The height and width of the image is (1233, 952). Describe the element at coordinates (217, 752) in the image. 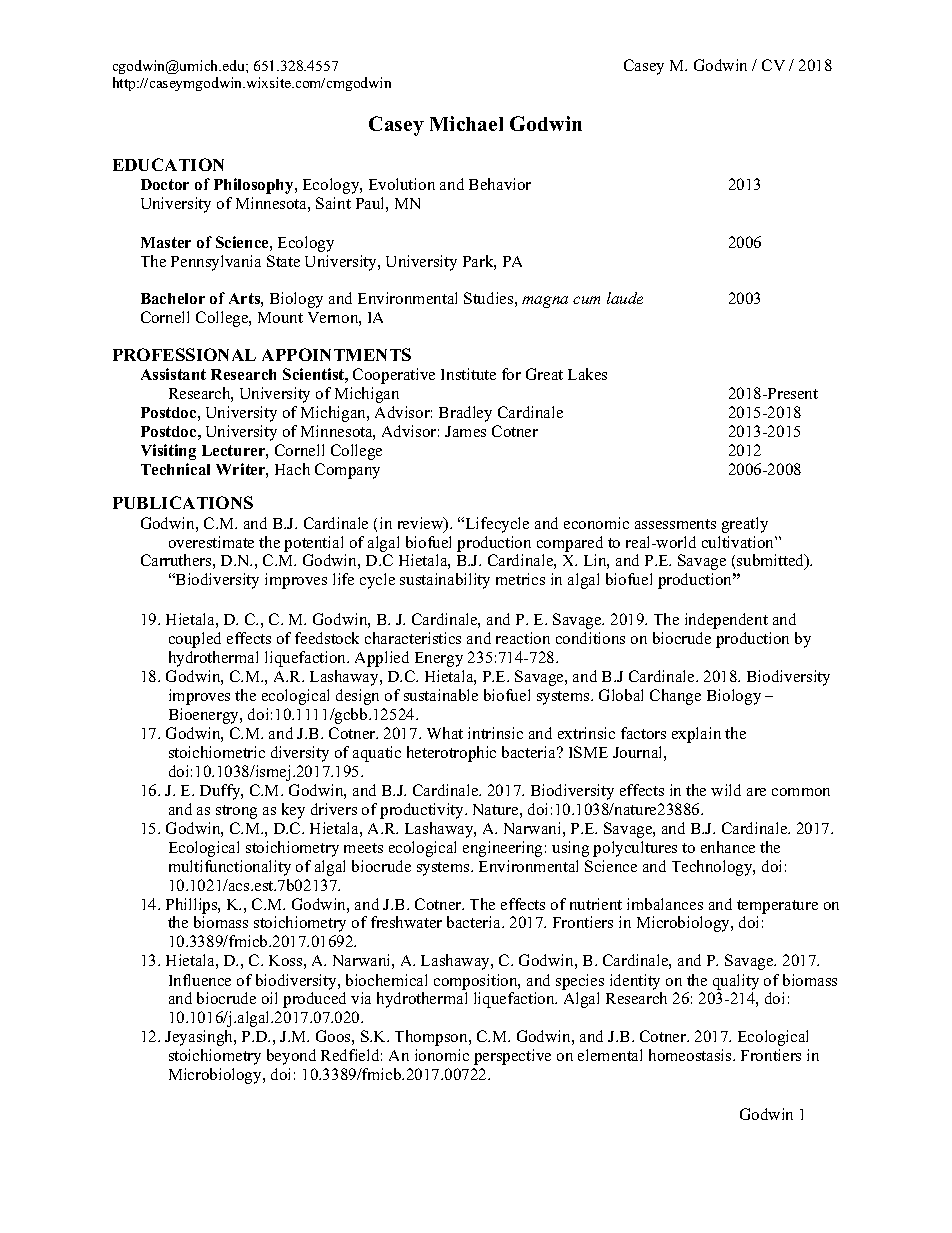

I see `stoichiometric` at that location.
